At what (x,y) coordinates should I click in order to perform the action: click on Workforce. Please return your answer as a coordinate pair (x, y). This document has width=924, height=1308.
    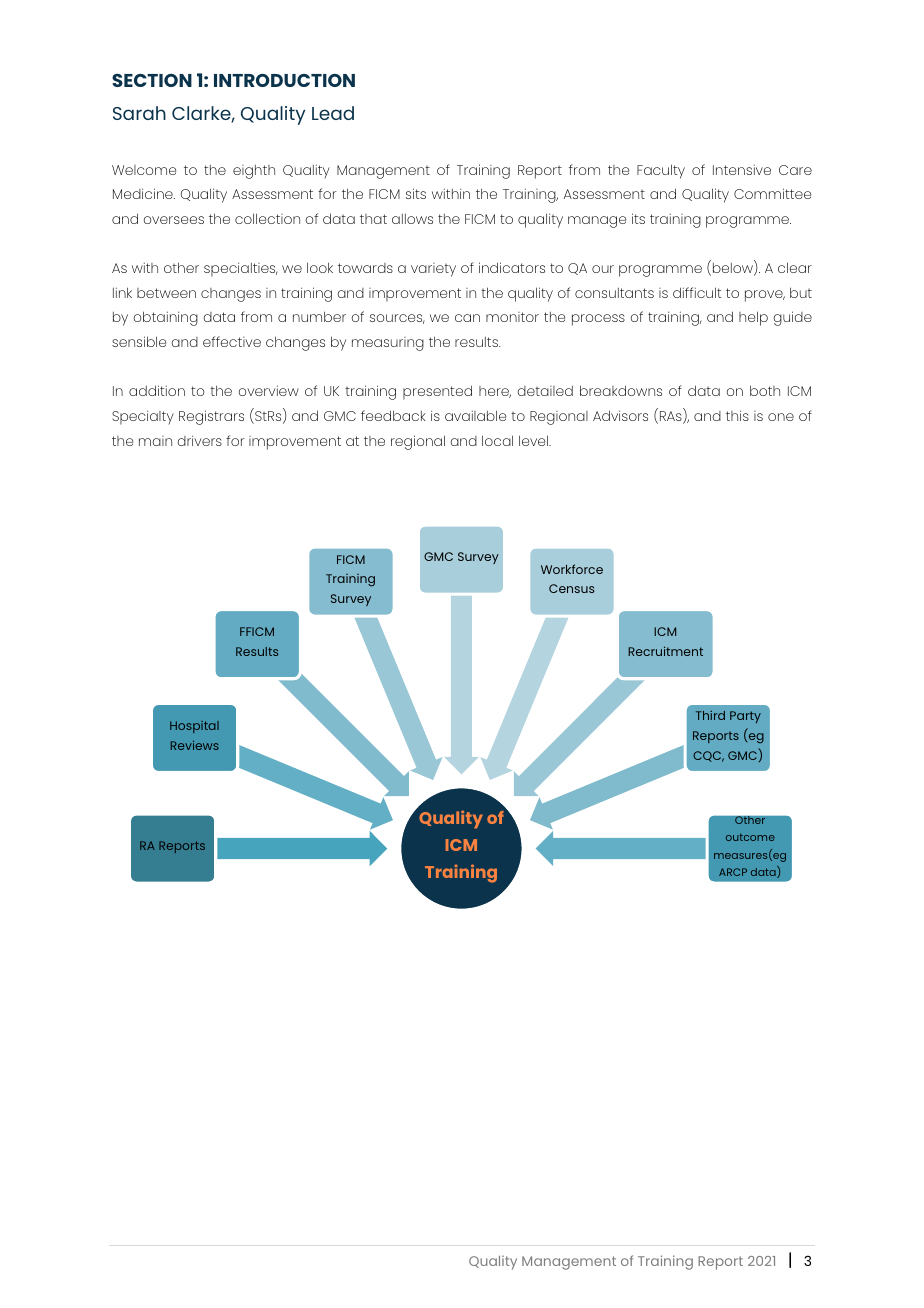
    Looking at the image, I should click on (572, 569).
